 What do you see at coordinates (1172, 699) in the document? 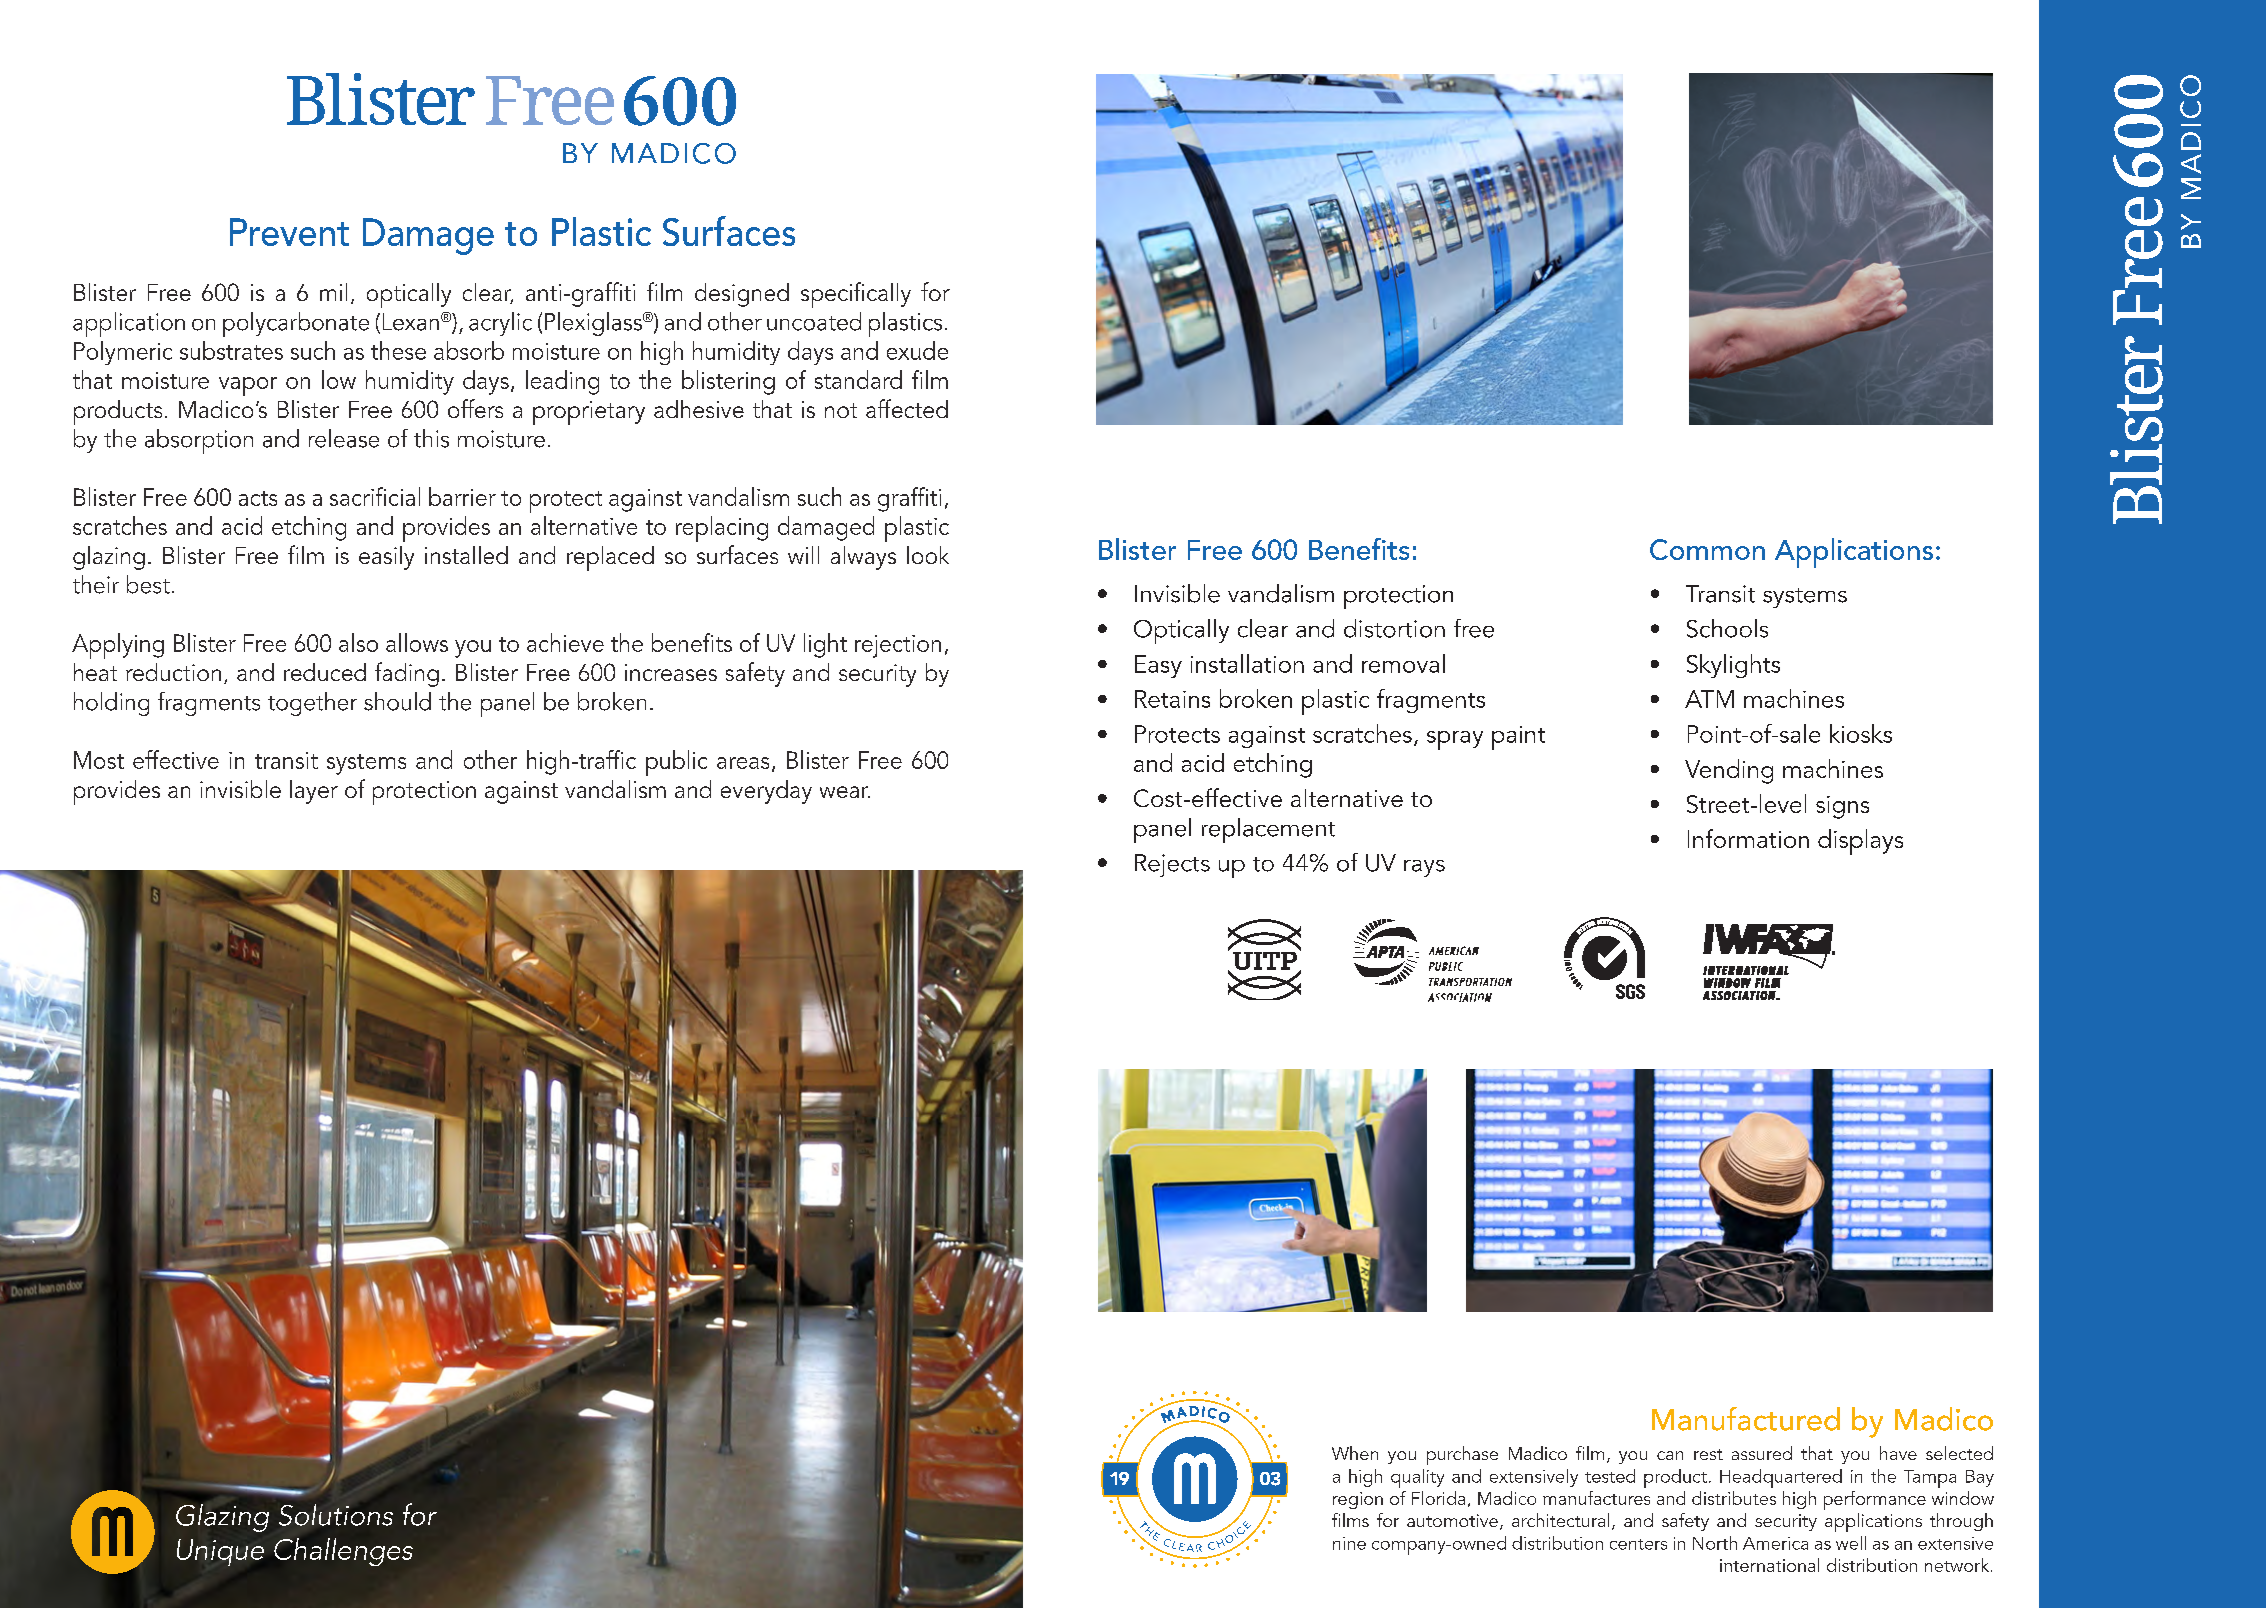
I see `Retains` at bounding box center [1172, 699].
